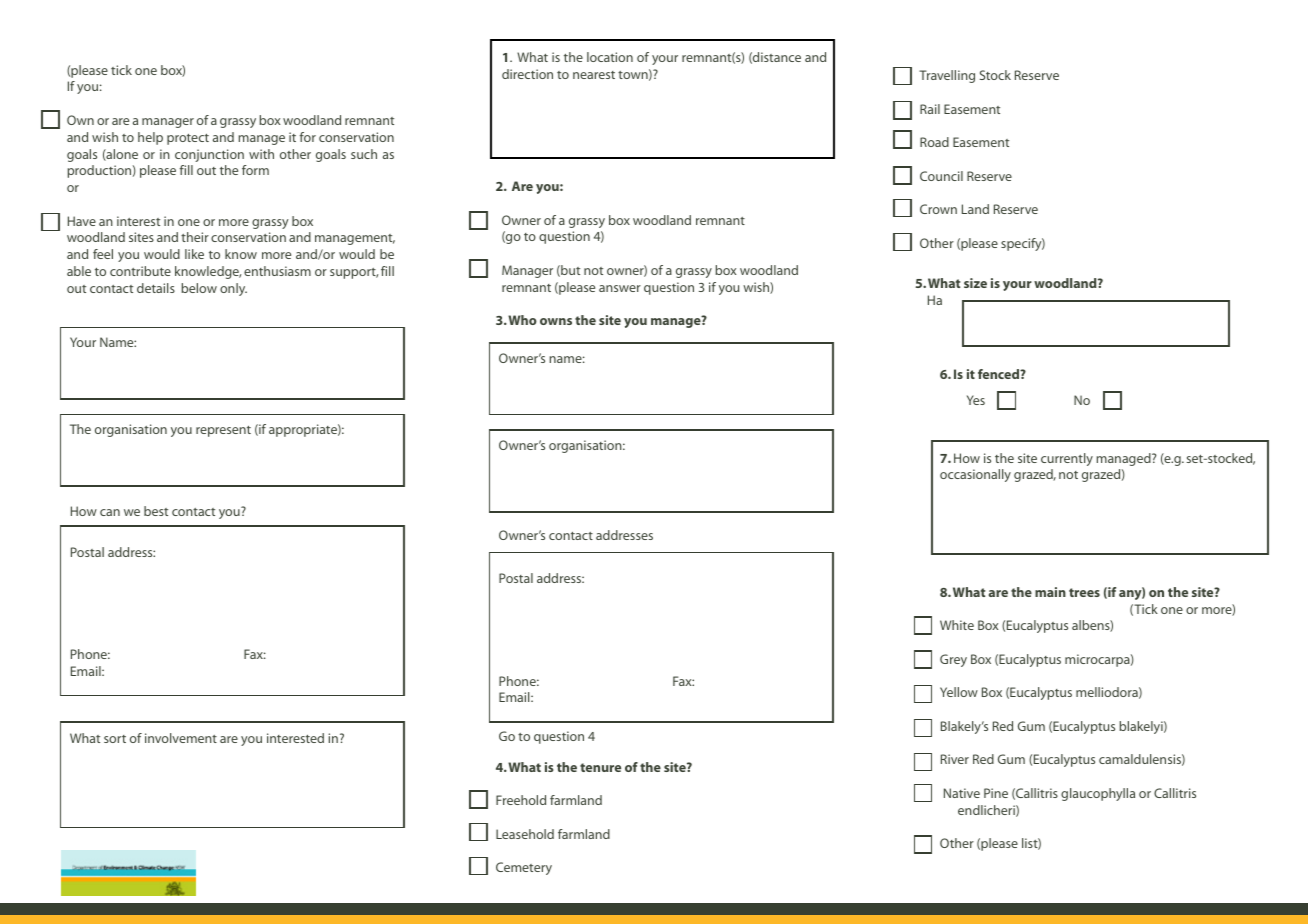  What do you see at coordinates (947, 76) in the screenshot?
I see `Travelling` at bounding box center [947, 76].
